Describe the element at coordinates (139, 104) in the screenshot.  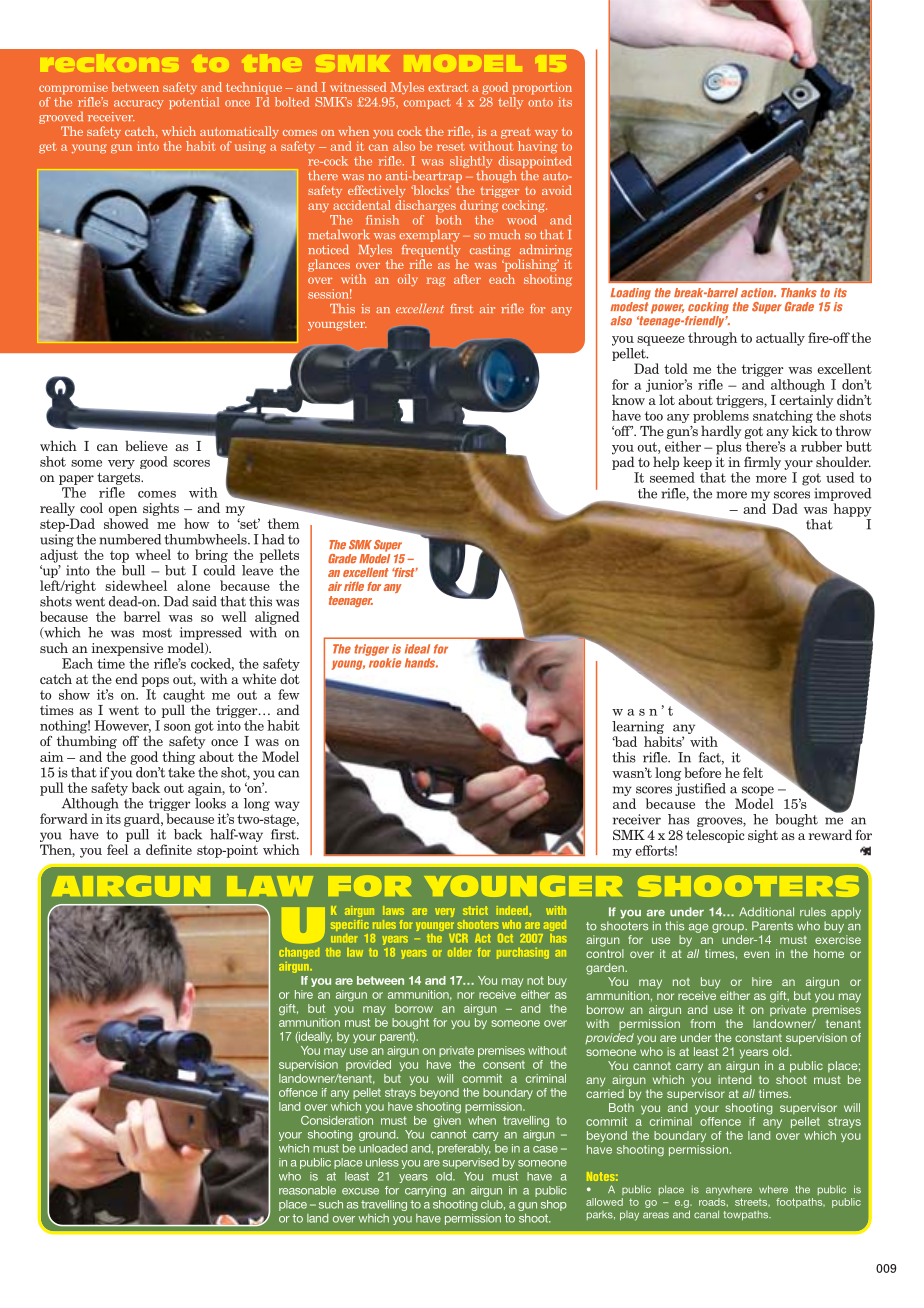
I see `accuracy` at that location.
